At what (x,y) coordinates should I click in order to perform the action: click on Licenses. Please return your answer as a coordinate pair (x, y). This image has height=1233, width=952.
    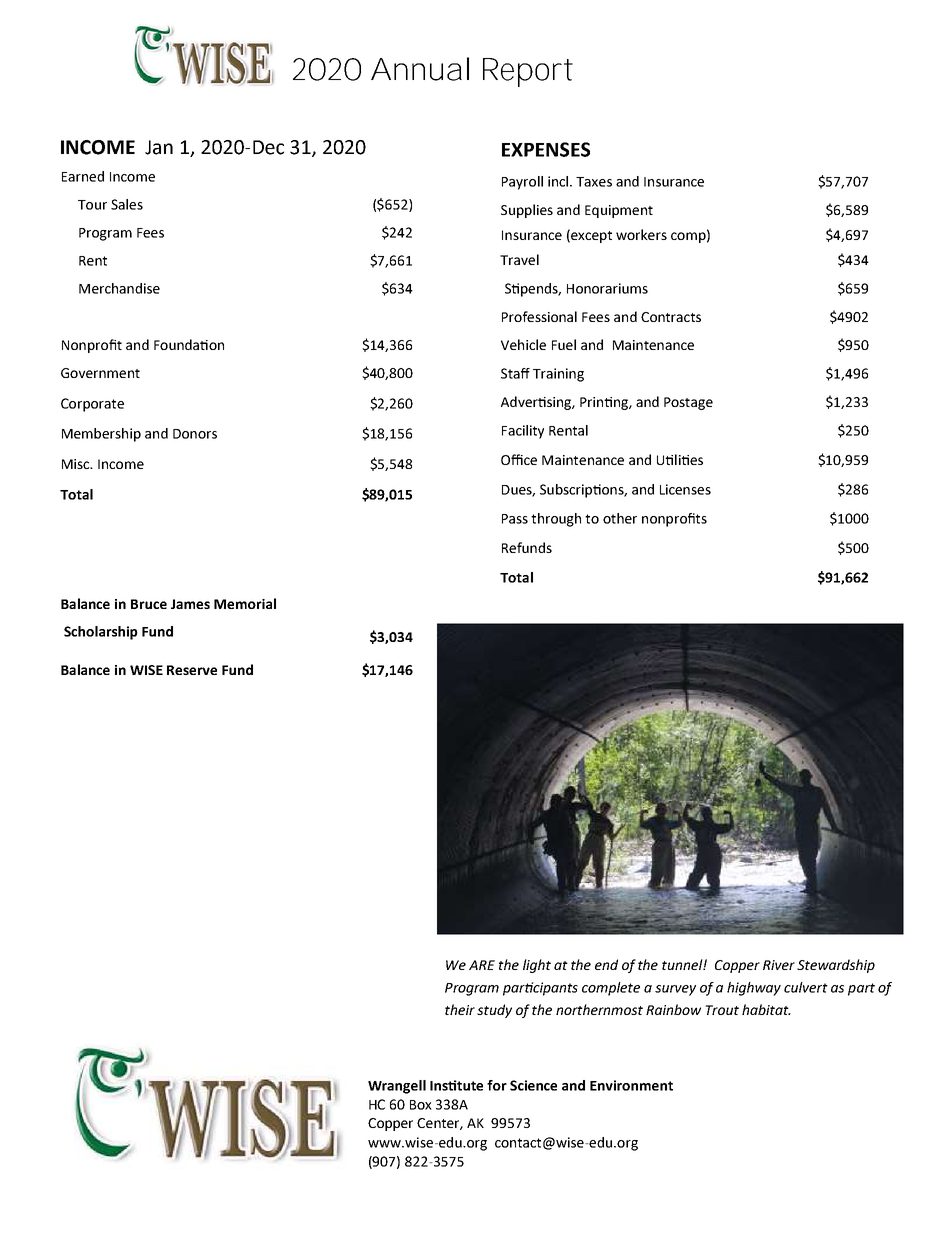
    Looking at the image, I should click on (685, 489).
